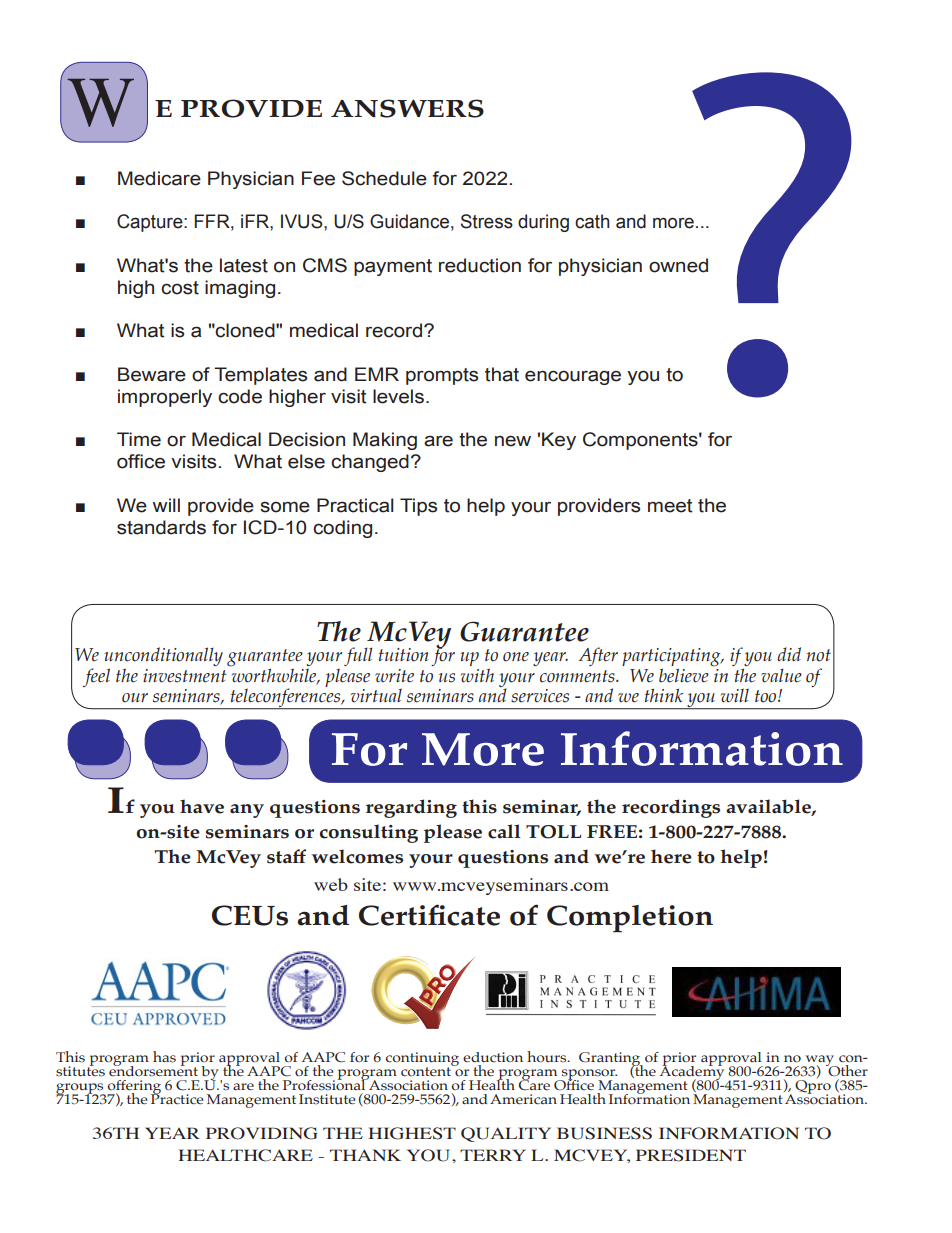 This image has width=952, height=1233. I want to click on latest, so click(244, 265).
